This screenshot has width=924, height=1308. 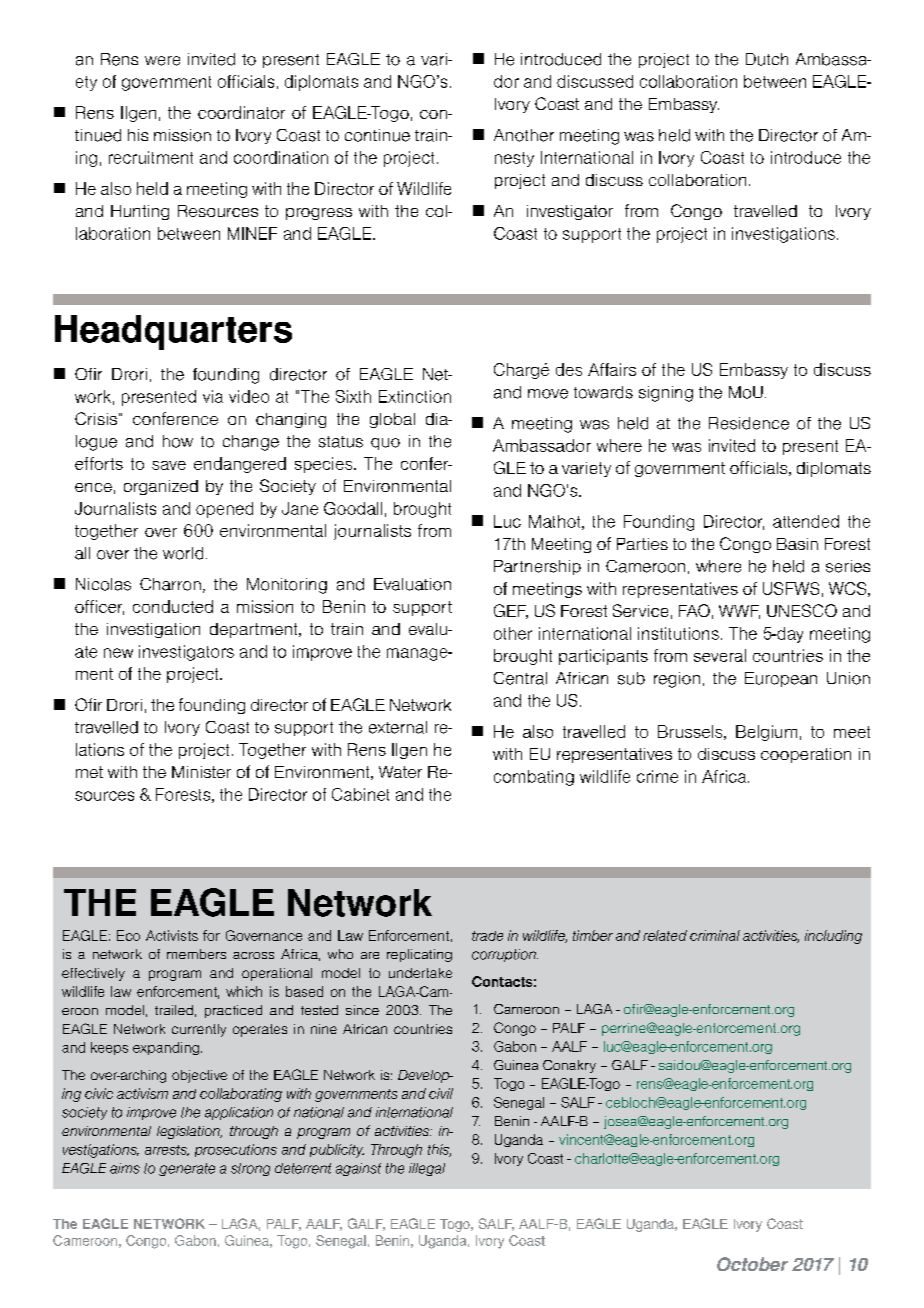 I want to click on generate, so click(x=187, y=1169).
